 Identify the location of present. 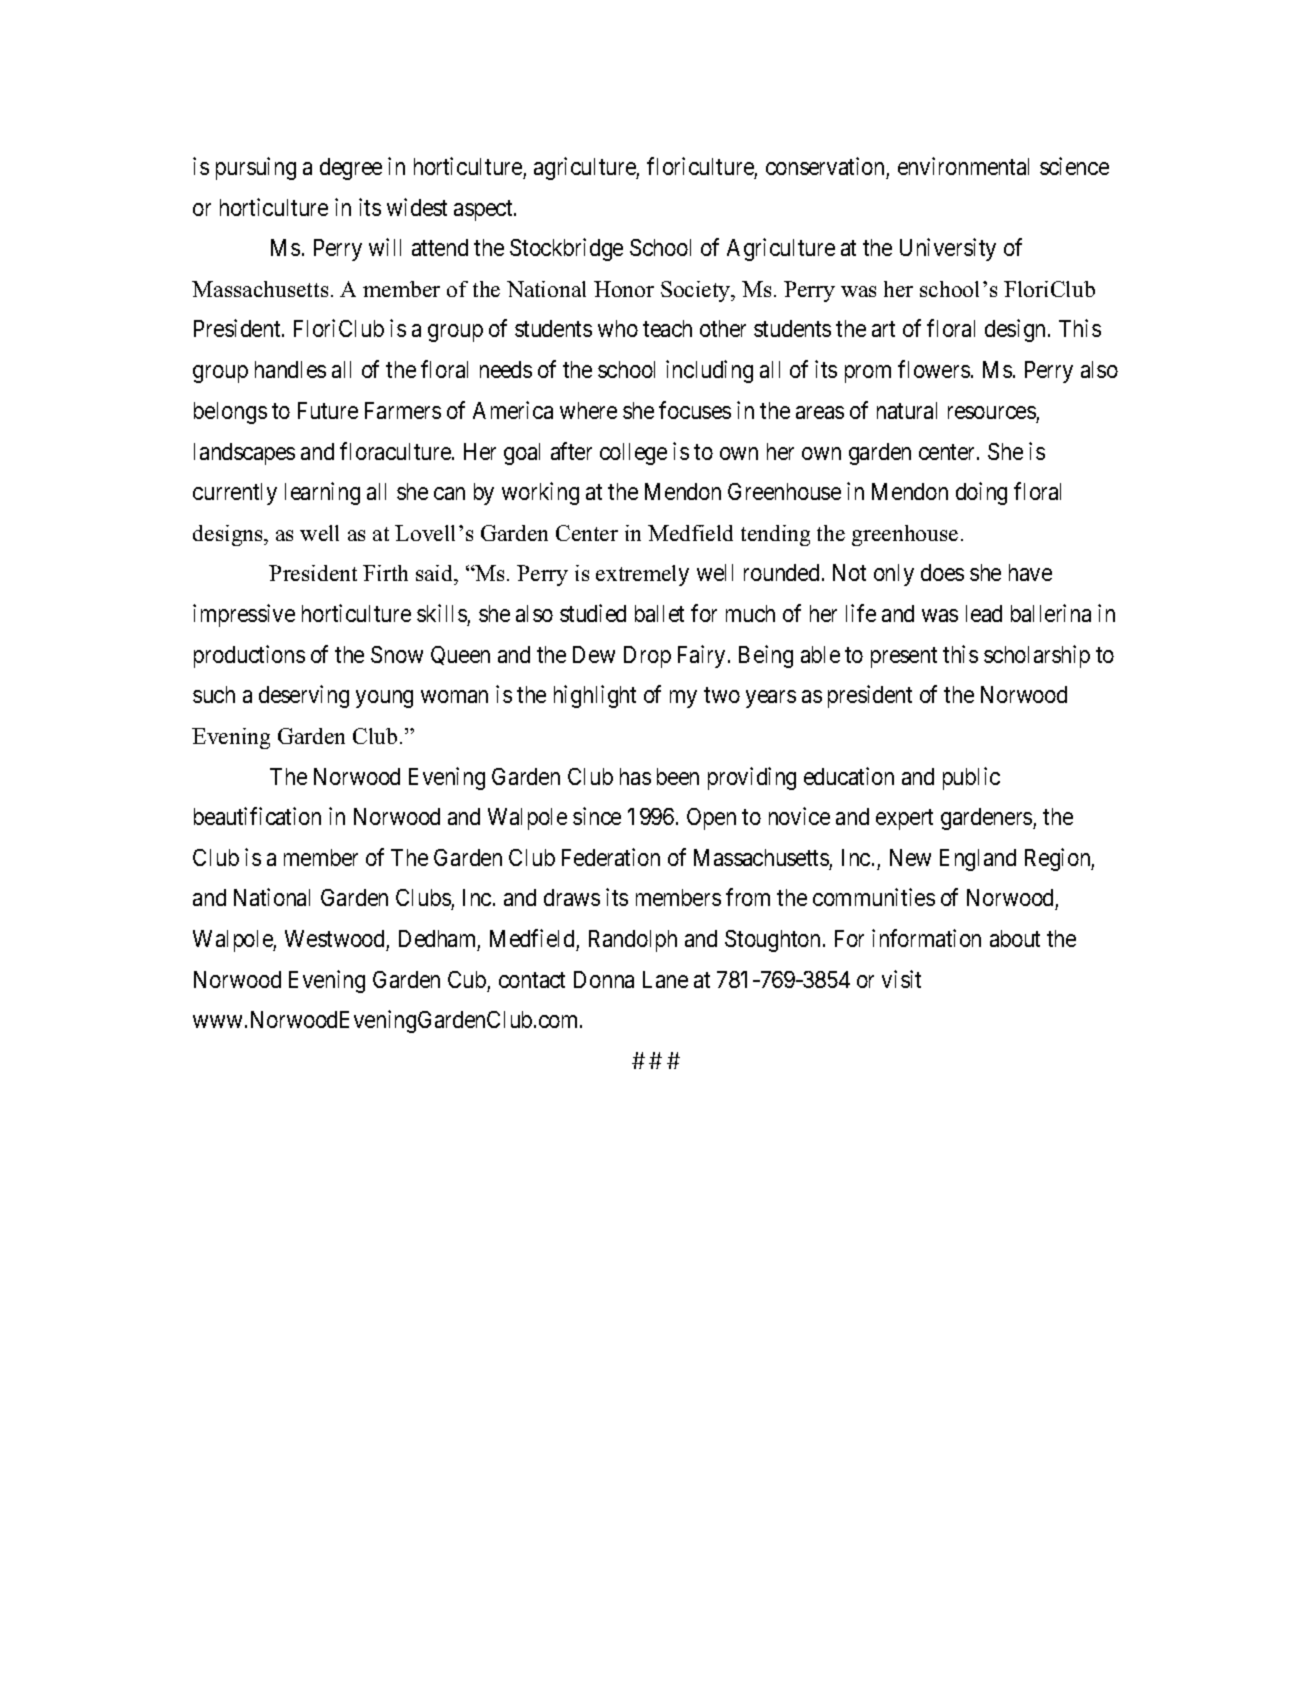
(904, 657).
